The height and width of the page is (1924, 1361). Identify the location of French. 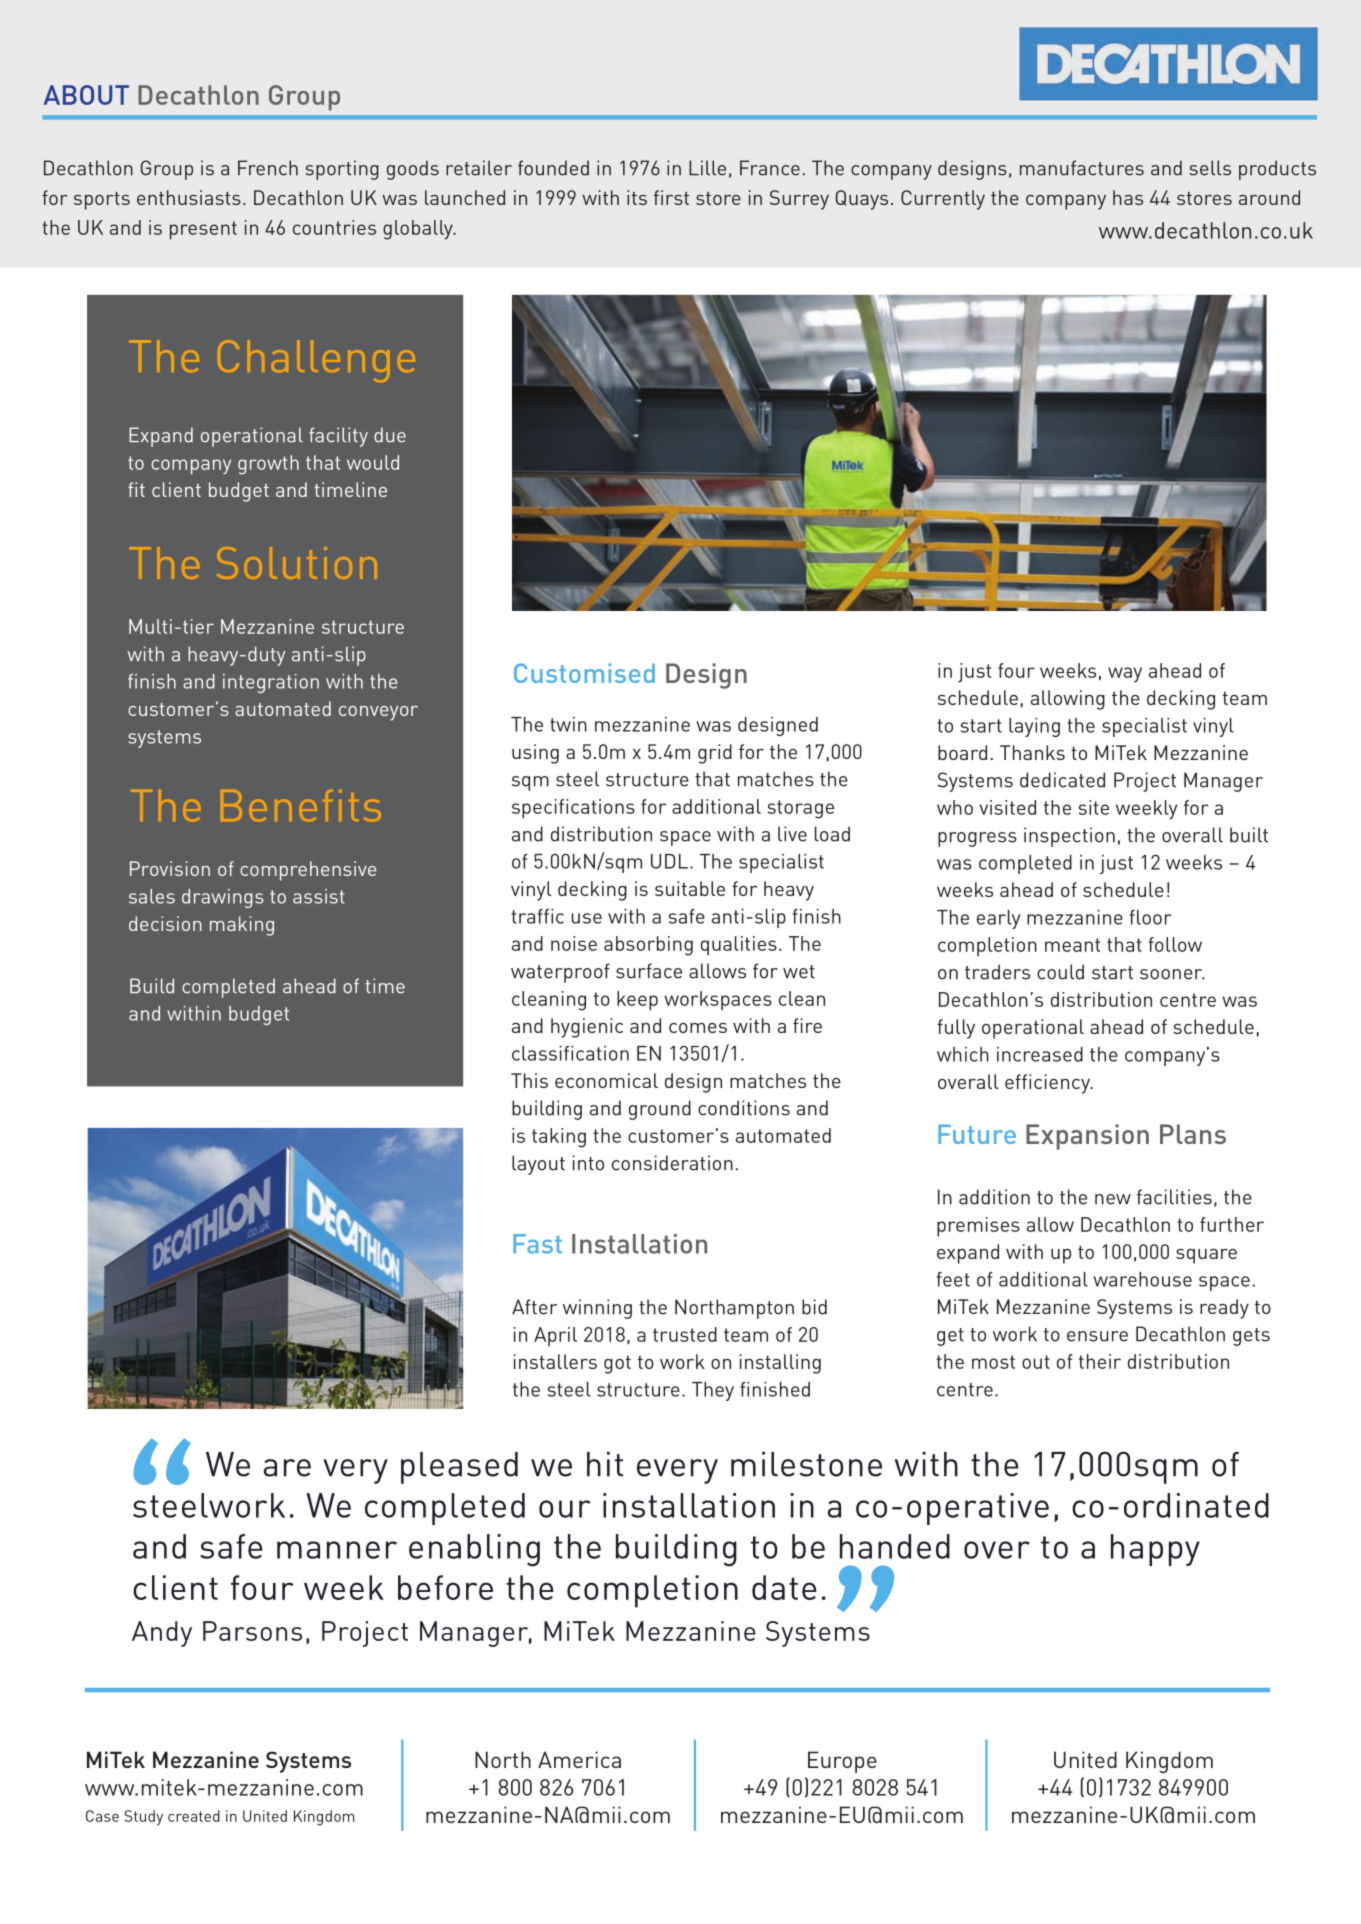
(268, 168).
